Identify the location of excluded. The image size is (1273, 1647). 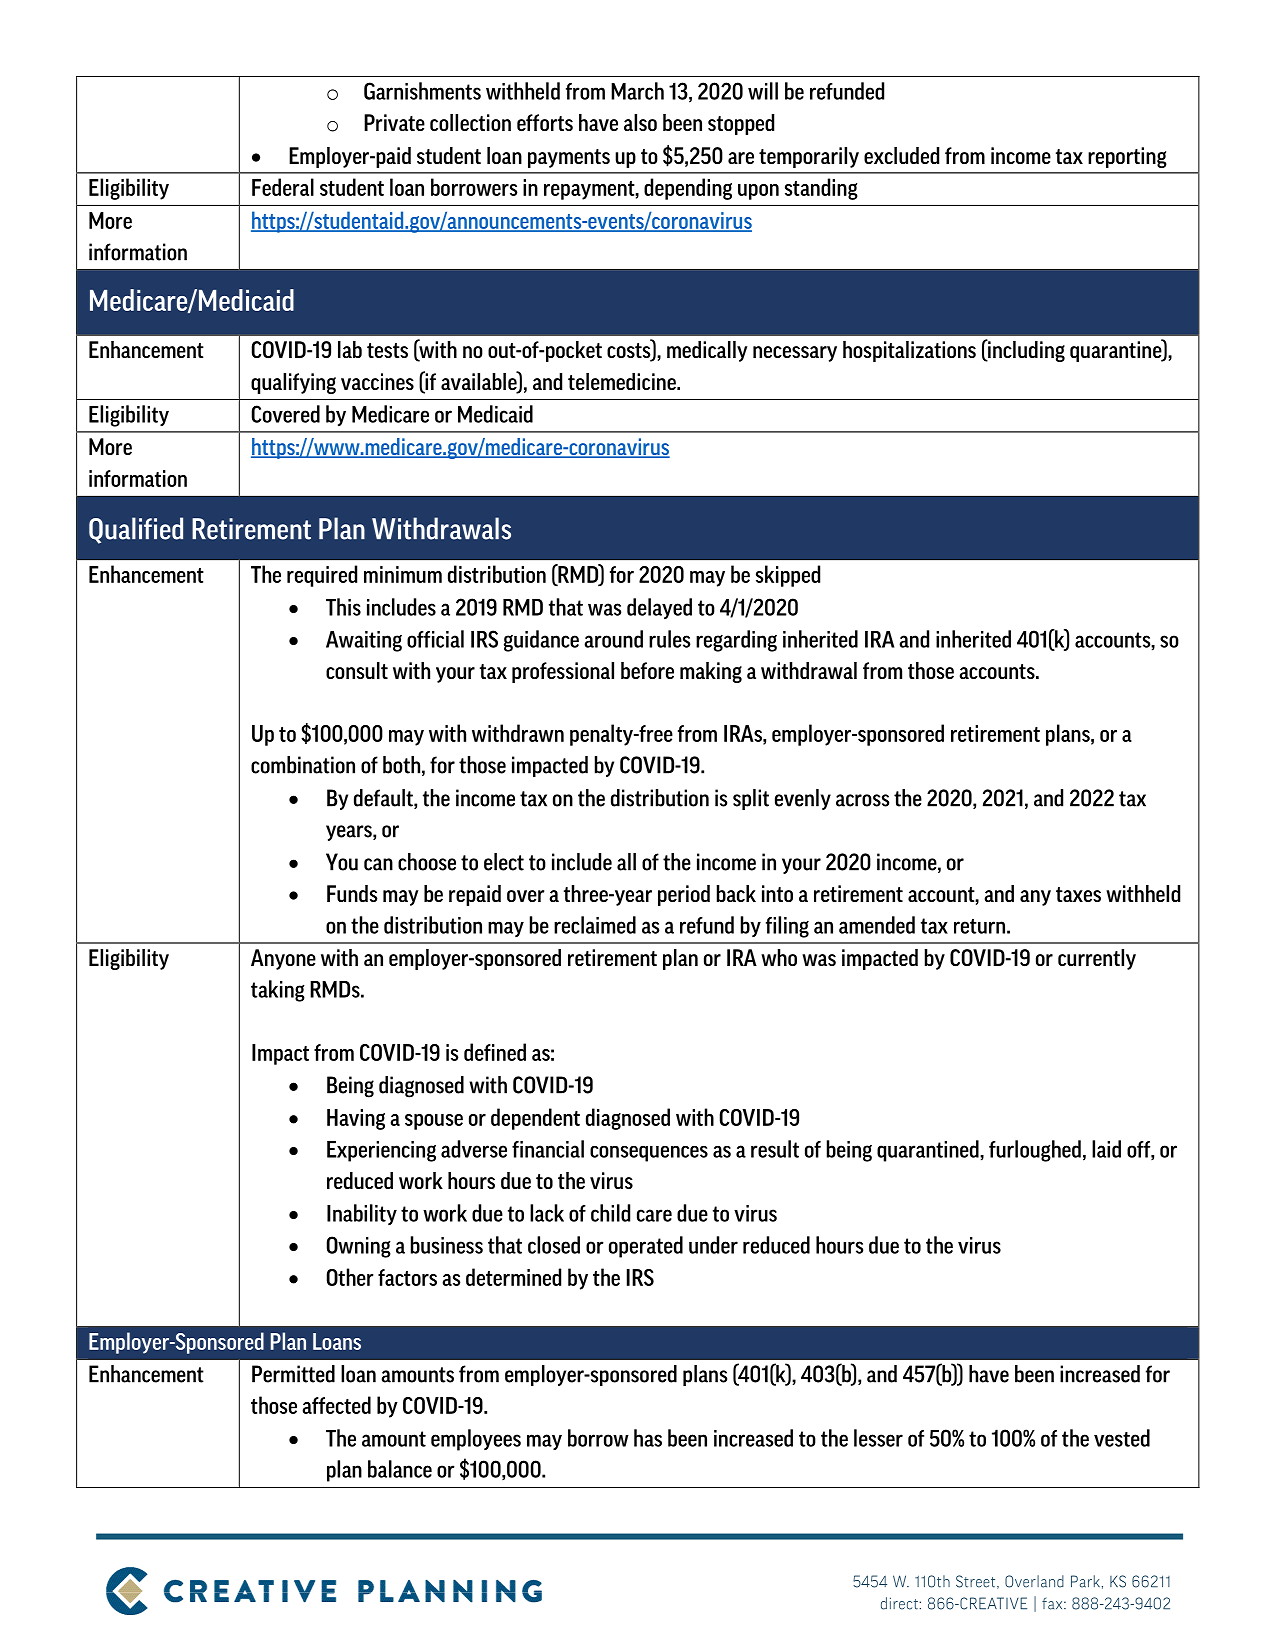
(901, 155).
